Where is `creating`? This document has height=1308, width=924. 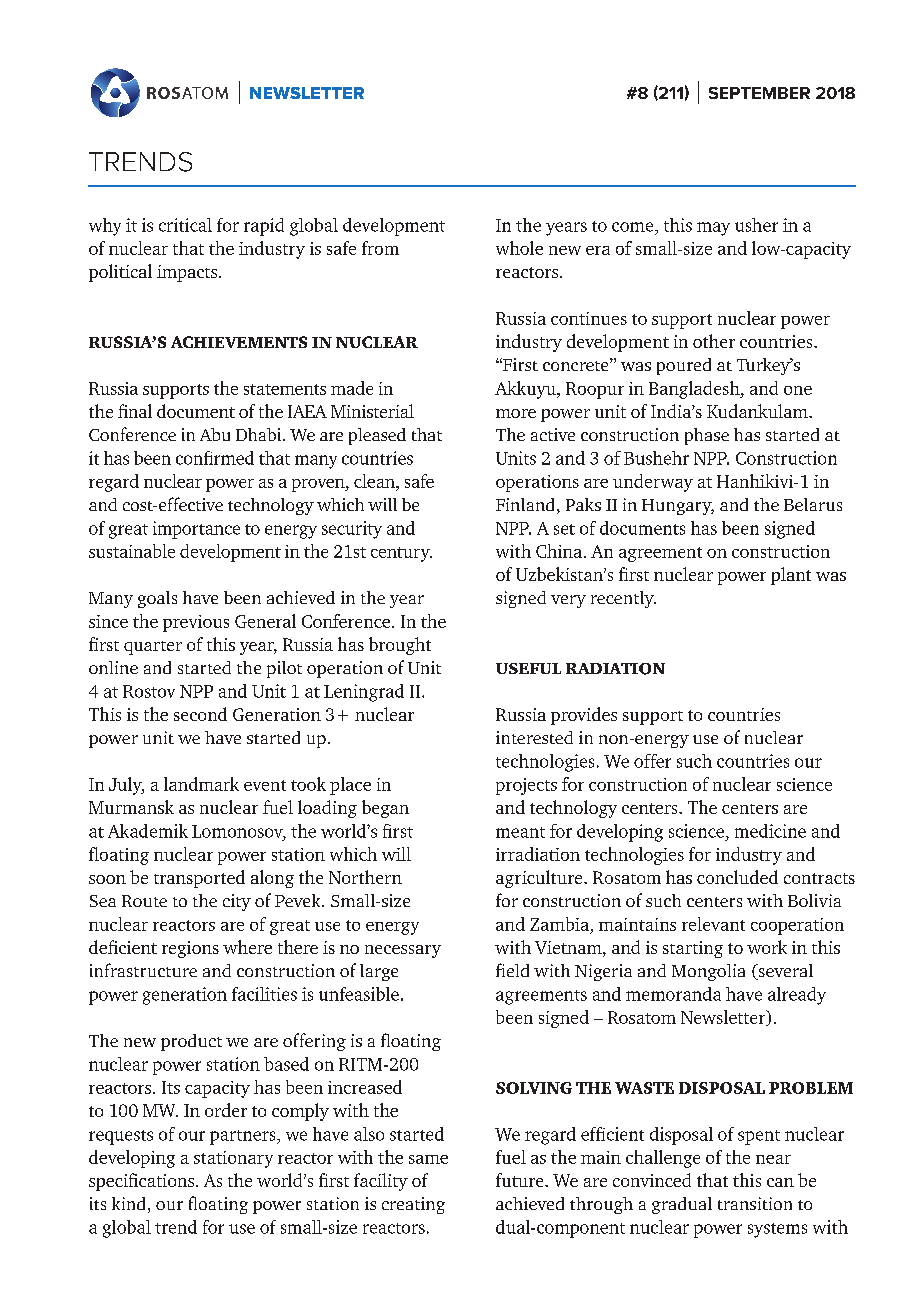
creating is located at coordinates (413, 1205).
